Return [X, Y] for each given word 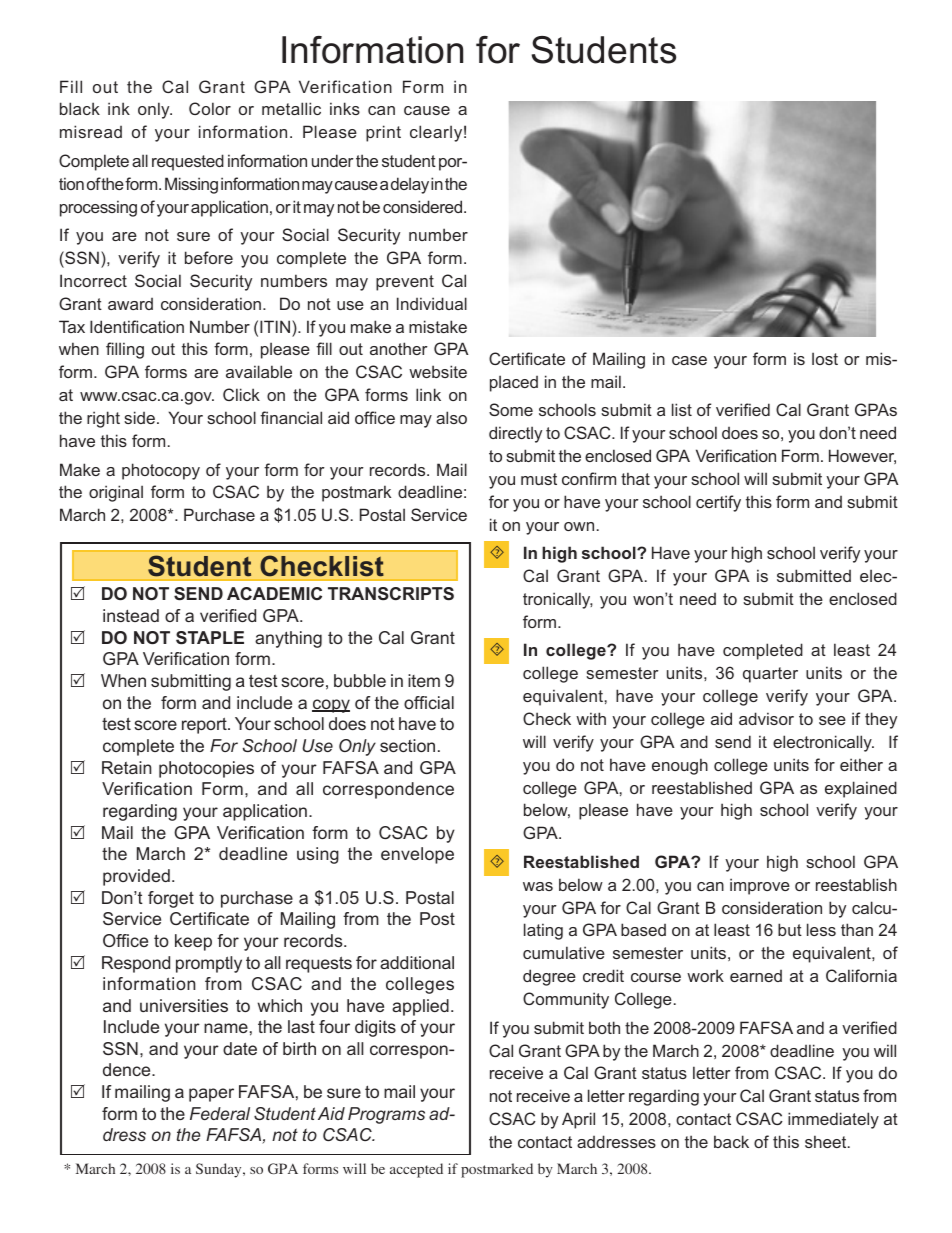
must [539, 479]
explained [861, 789]
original [116, 493]
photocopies [206, 769]
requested [188, 162]
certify [718, 503]
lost [825, 358]
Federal [220, 1113]
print [383, 133]
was [538, 886]
